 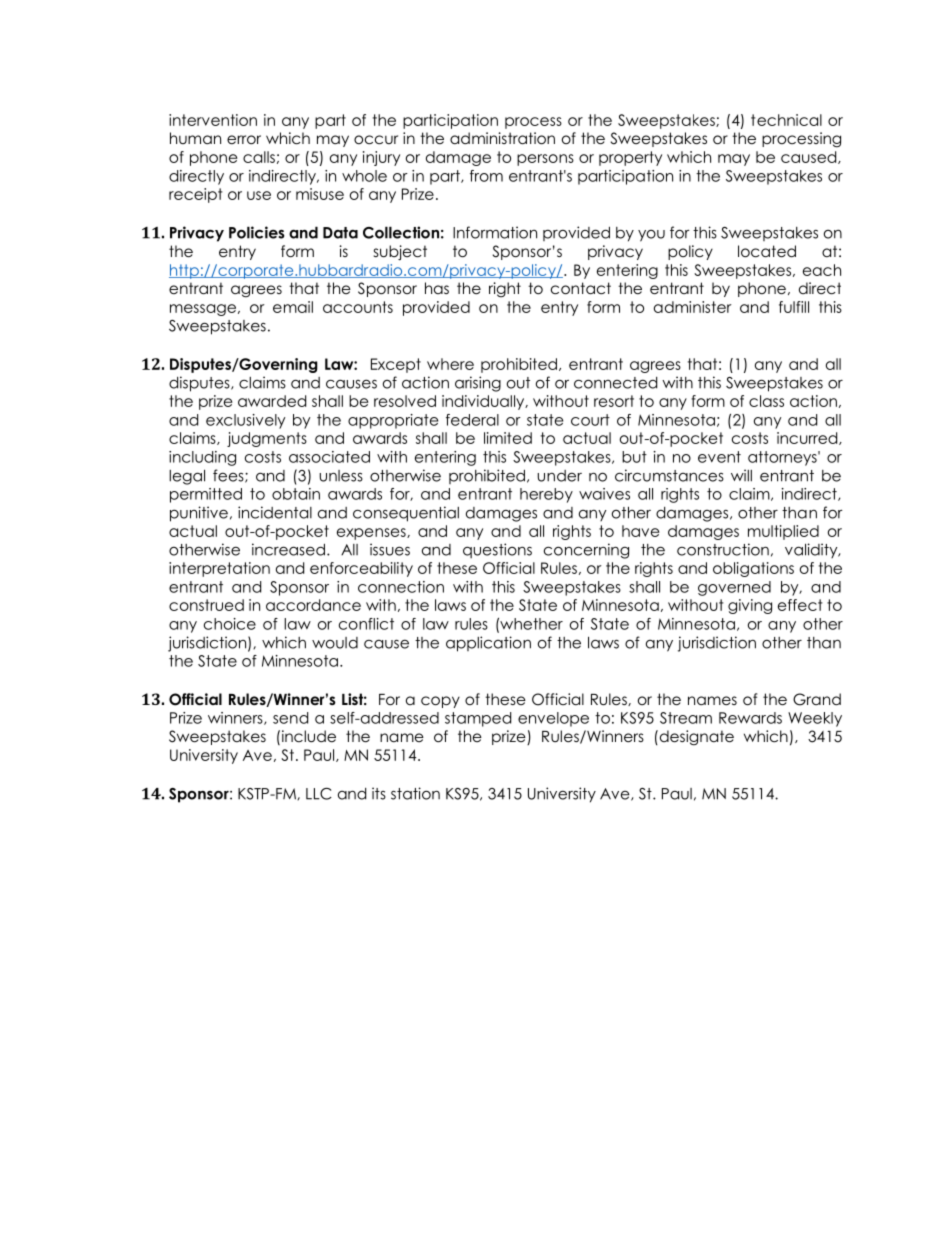 What do you see at coordinates (293, 307) in the screenshot?
I see `email` at bounding box center [293, 307].
